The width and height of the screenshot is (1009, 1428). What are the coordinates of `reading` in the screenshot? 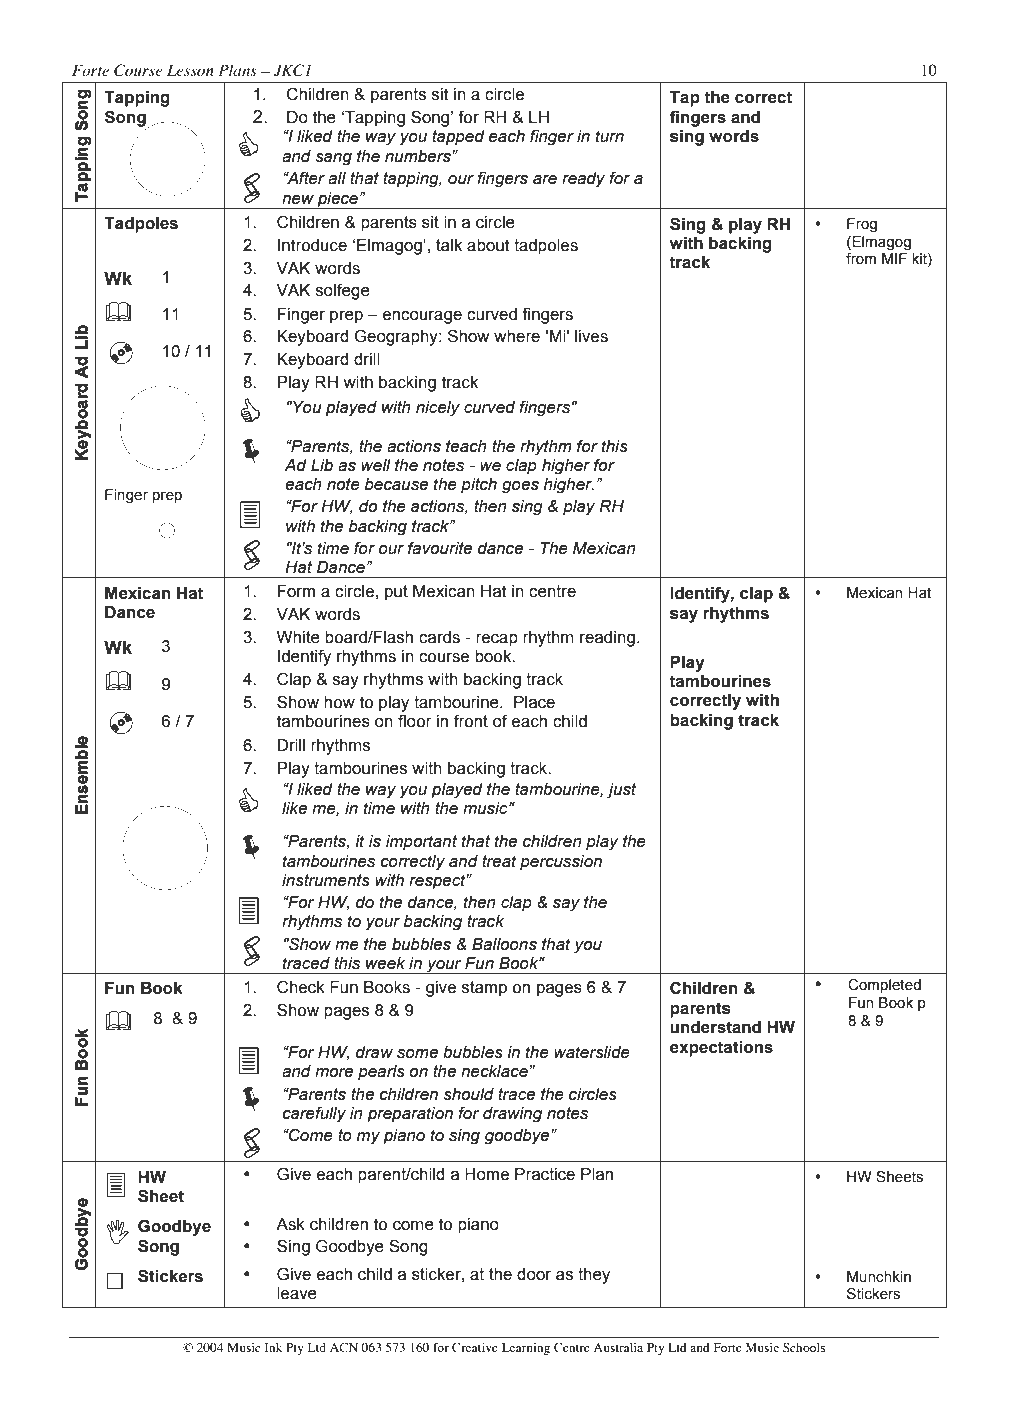 It's located at (607, 639).
